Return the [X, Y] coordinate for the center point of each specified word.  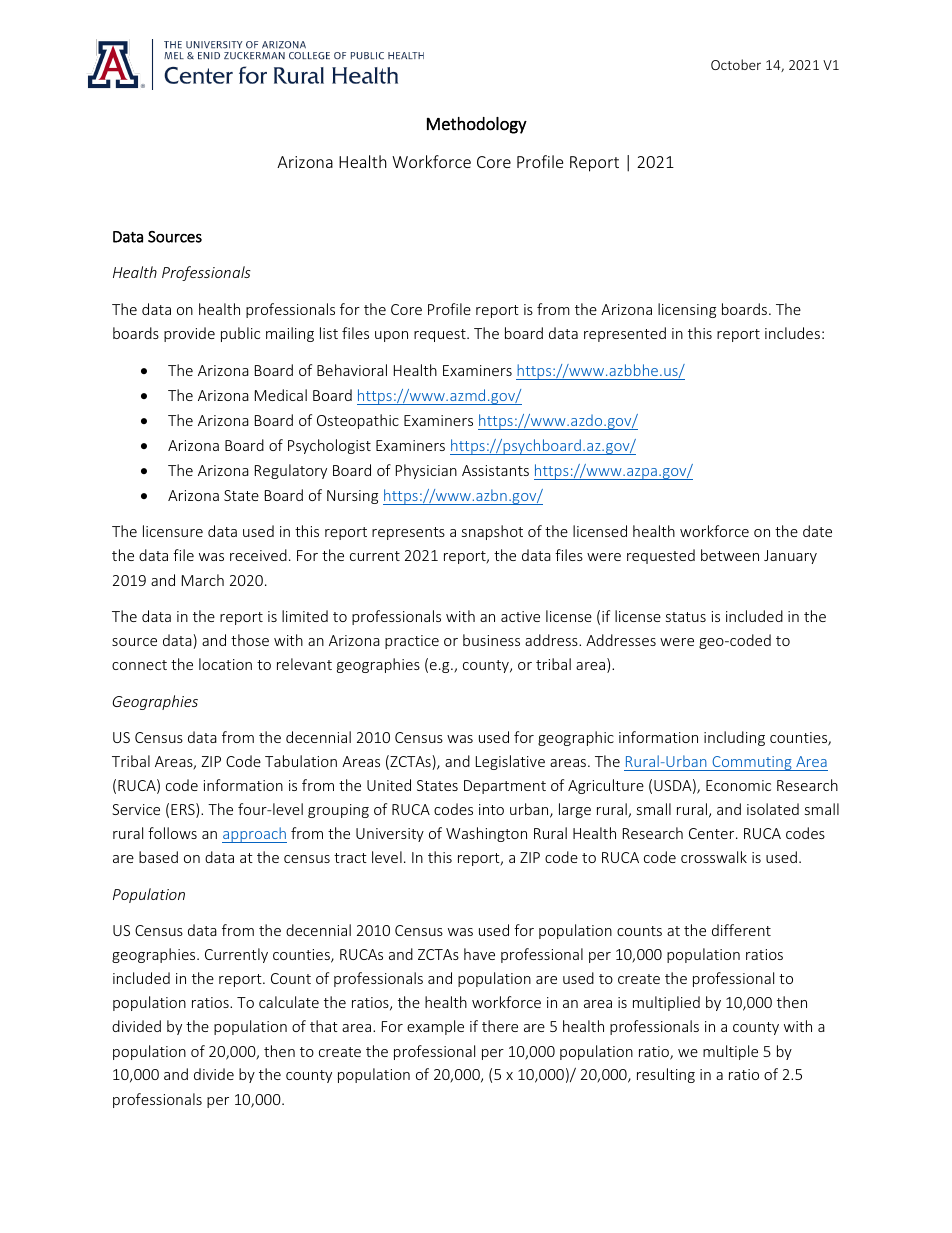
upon [391, 336]
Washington [486, 834]
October [736, 64]
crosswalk [714, 857]
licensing [687, 310]
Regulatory [291, 471]
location [225, 664]
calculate [289, 1002]
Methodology [477, 125]
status [686, 617]
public [240, 334]
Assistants [495, 470]
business [491, 640]
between [730, 555]
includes [792, 333]
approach [254, 835]
